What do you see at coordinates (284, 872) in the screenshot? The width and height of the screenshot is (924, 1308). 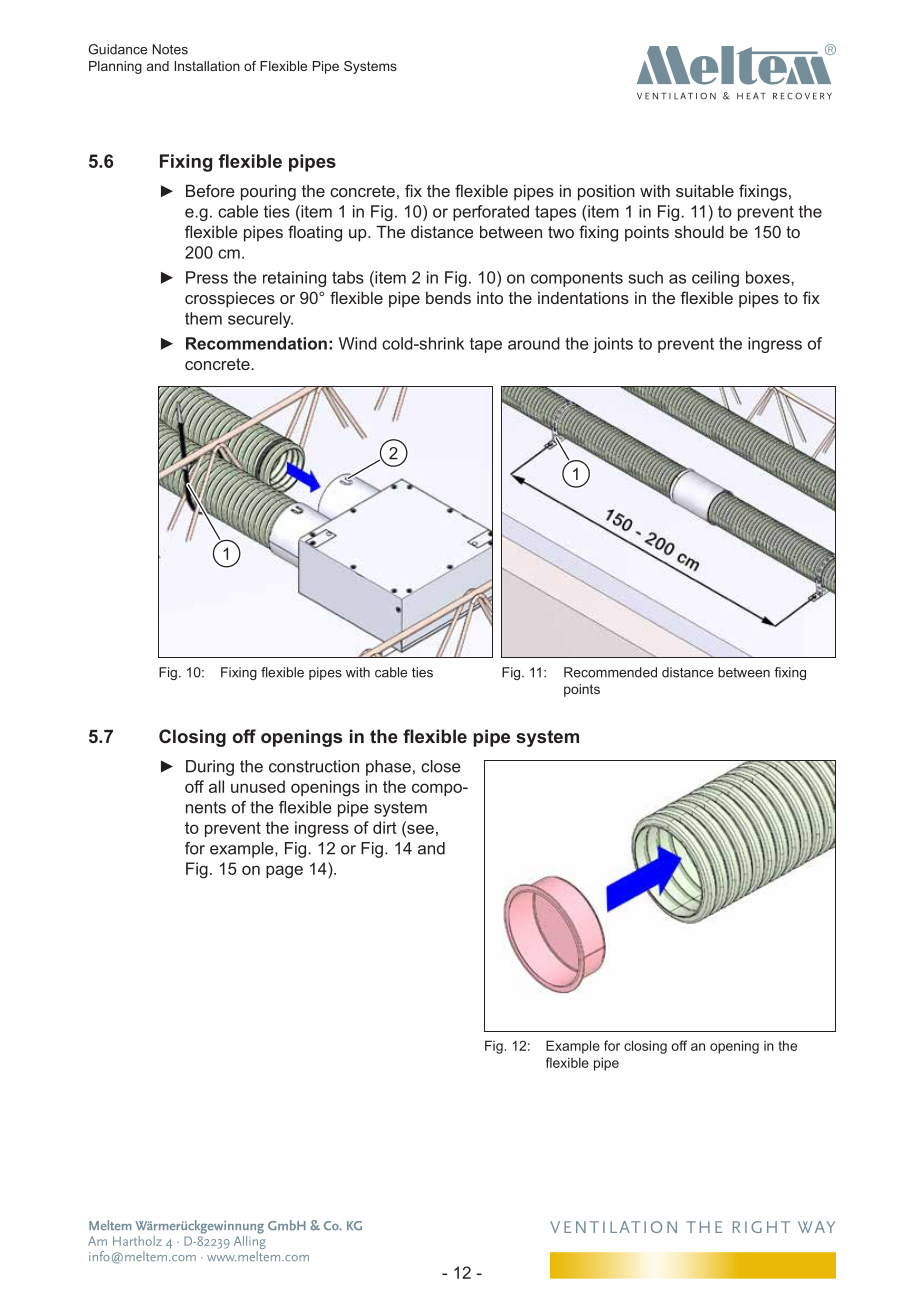 I see `page` at bounding box center [284, 872].
